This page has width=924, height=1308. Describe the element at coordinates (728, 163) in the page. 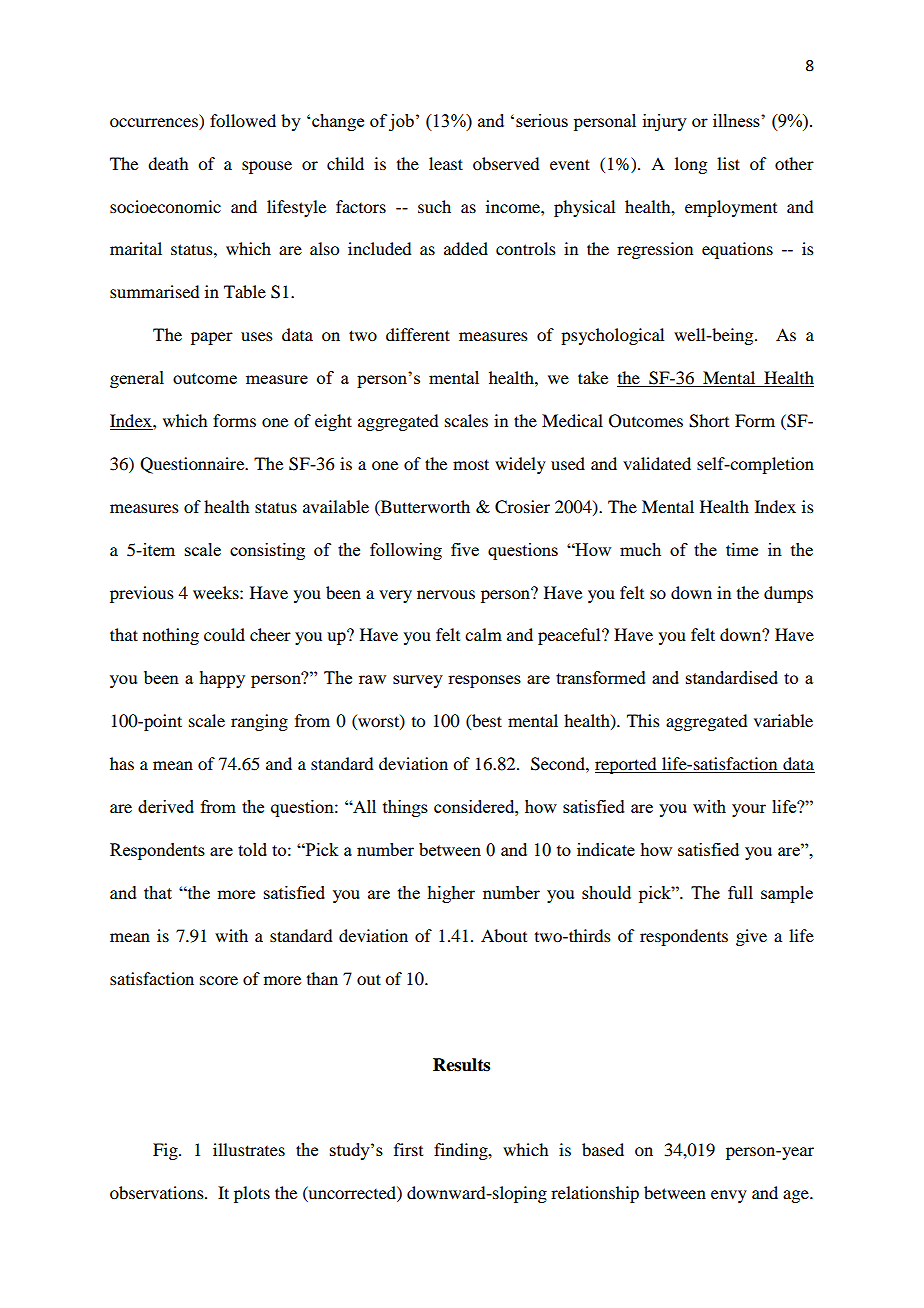

I see `list` at that location.
